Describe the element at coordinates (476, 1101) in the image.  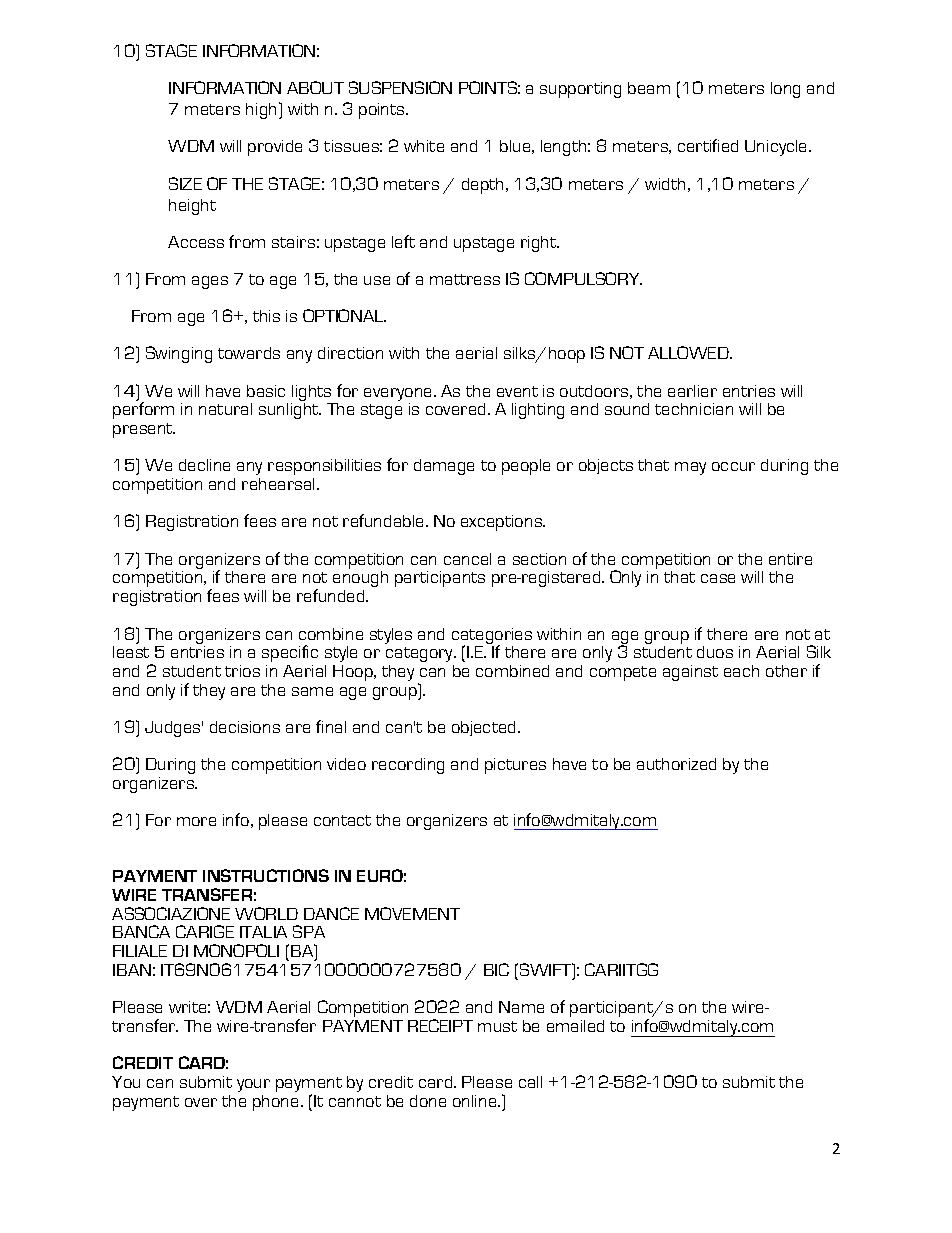
I see `online` at that location.
